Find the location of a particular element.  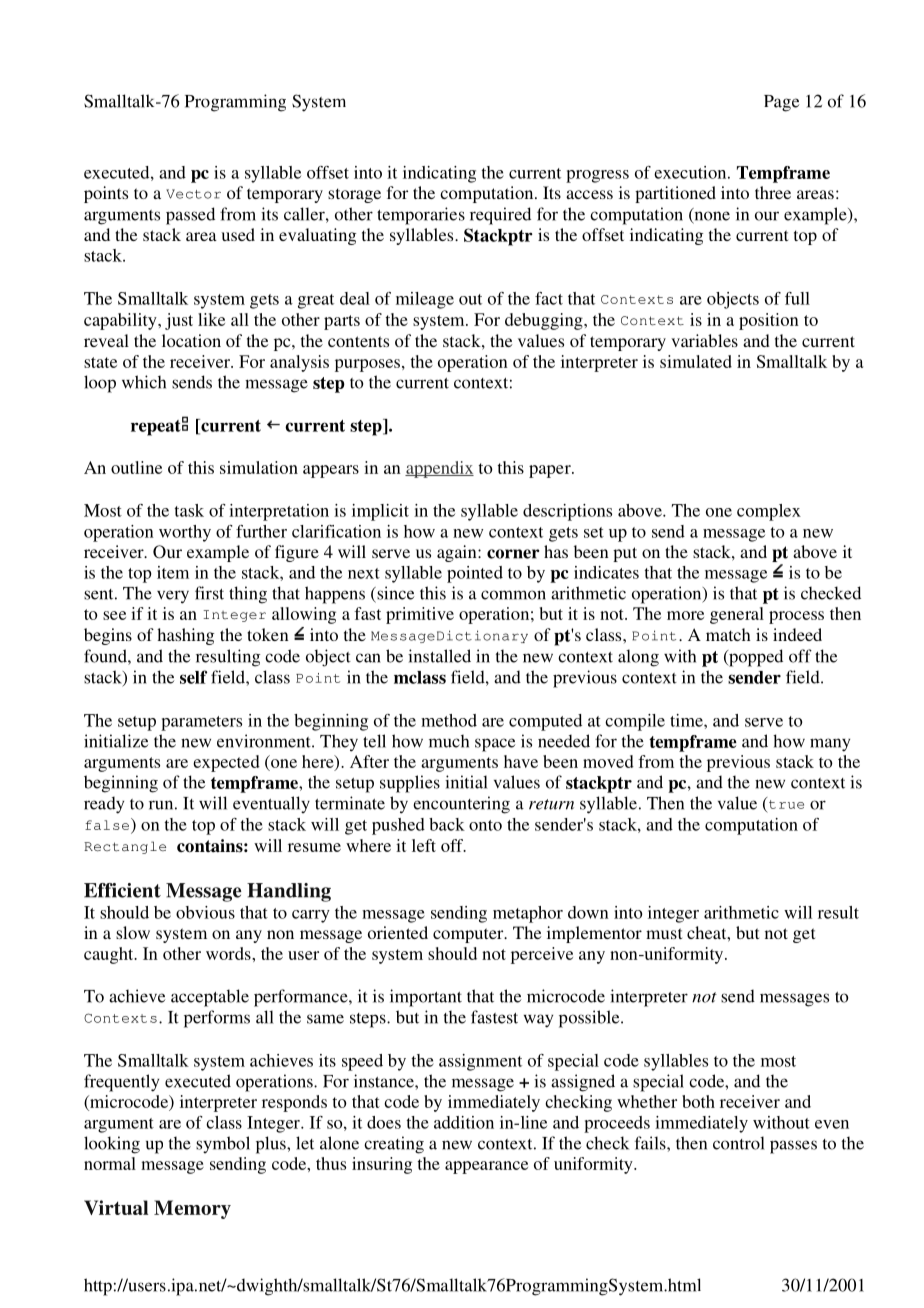

variables is located at coordinates (704, 340).
